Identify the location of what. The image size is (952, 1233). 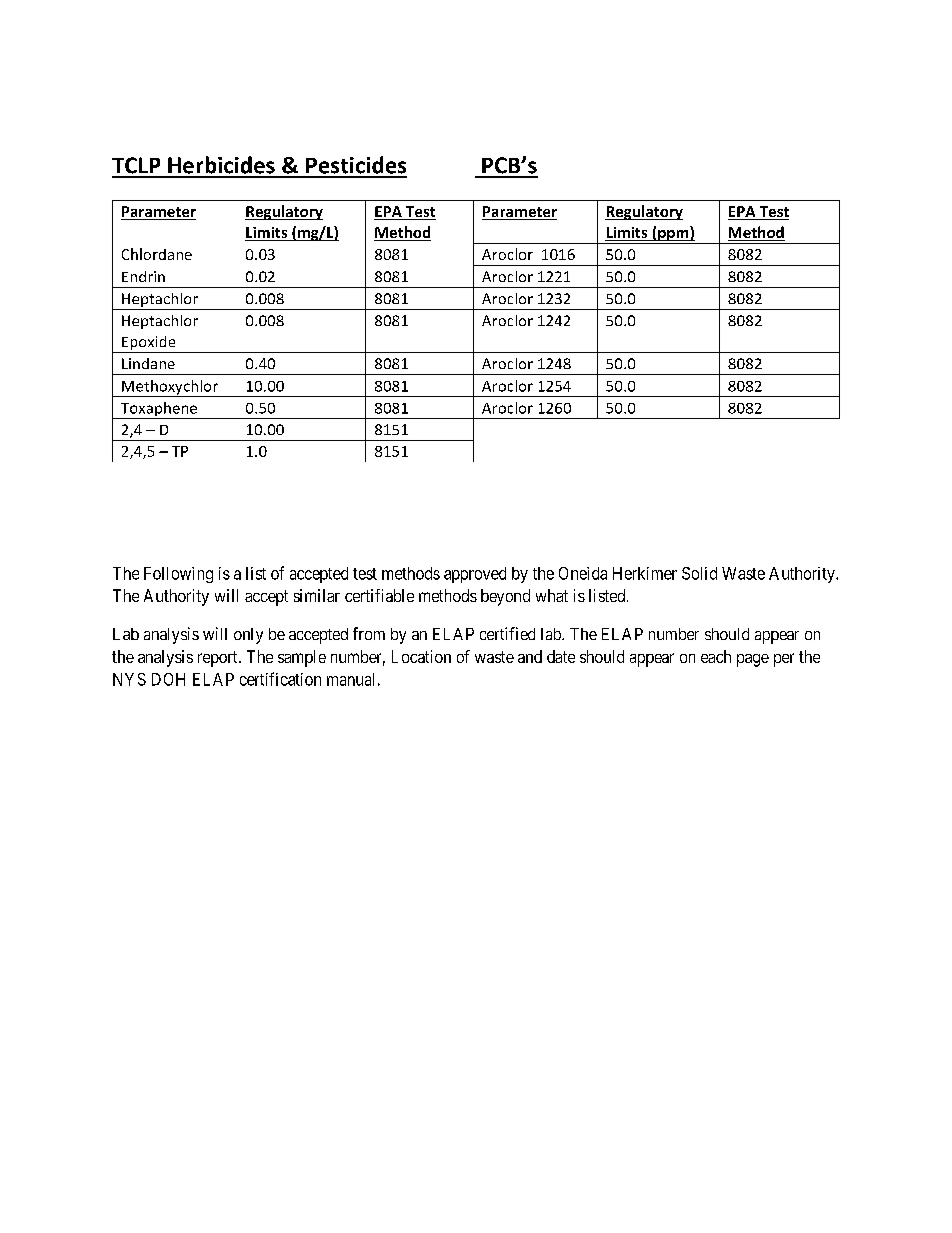
(552, 595).
